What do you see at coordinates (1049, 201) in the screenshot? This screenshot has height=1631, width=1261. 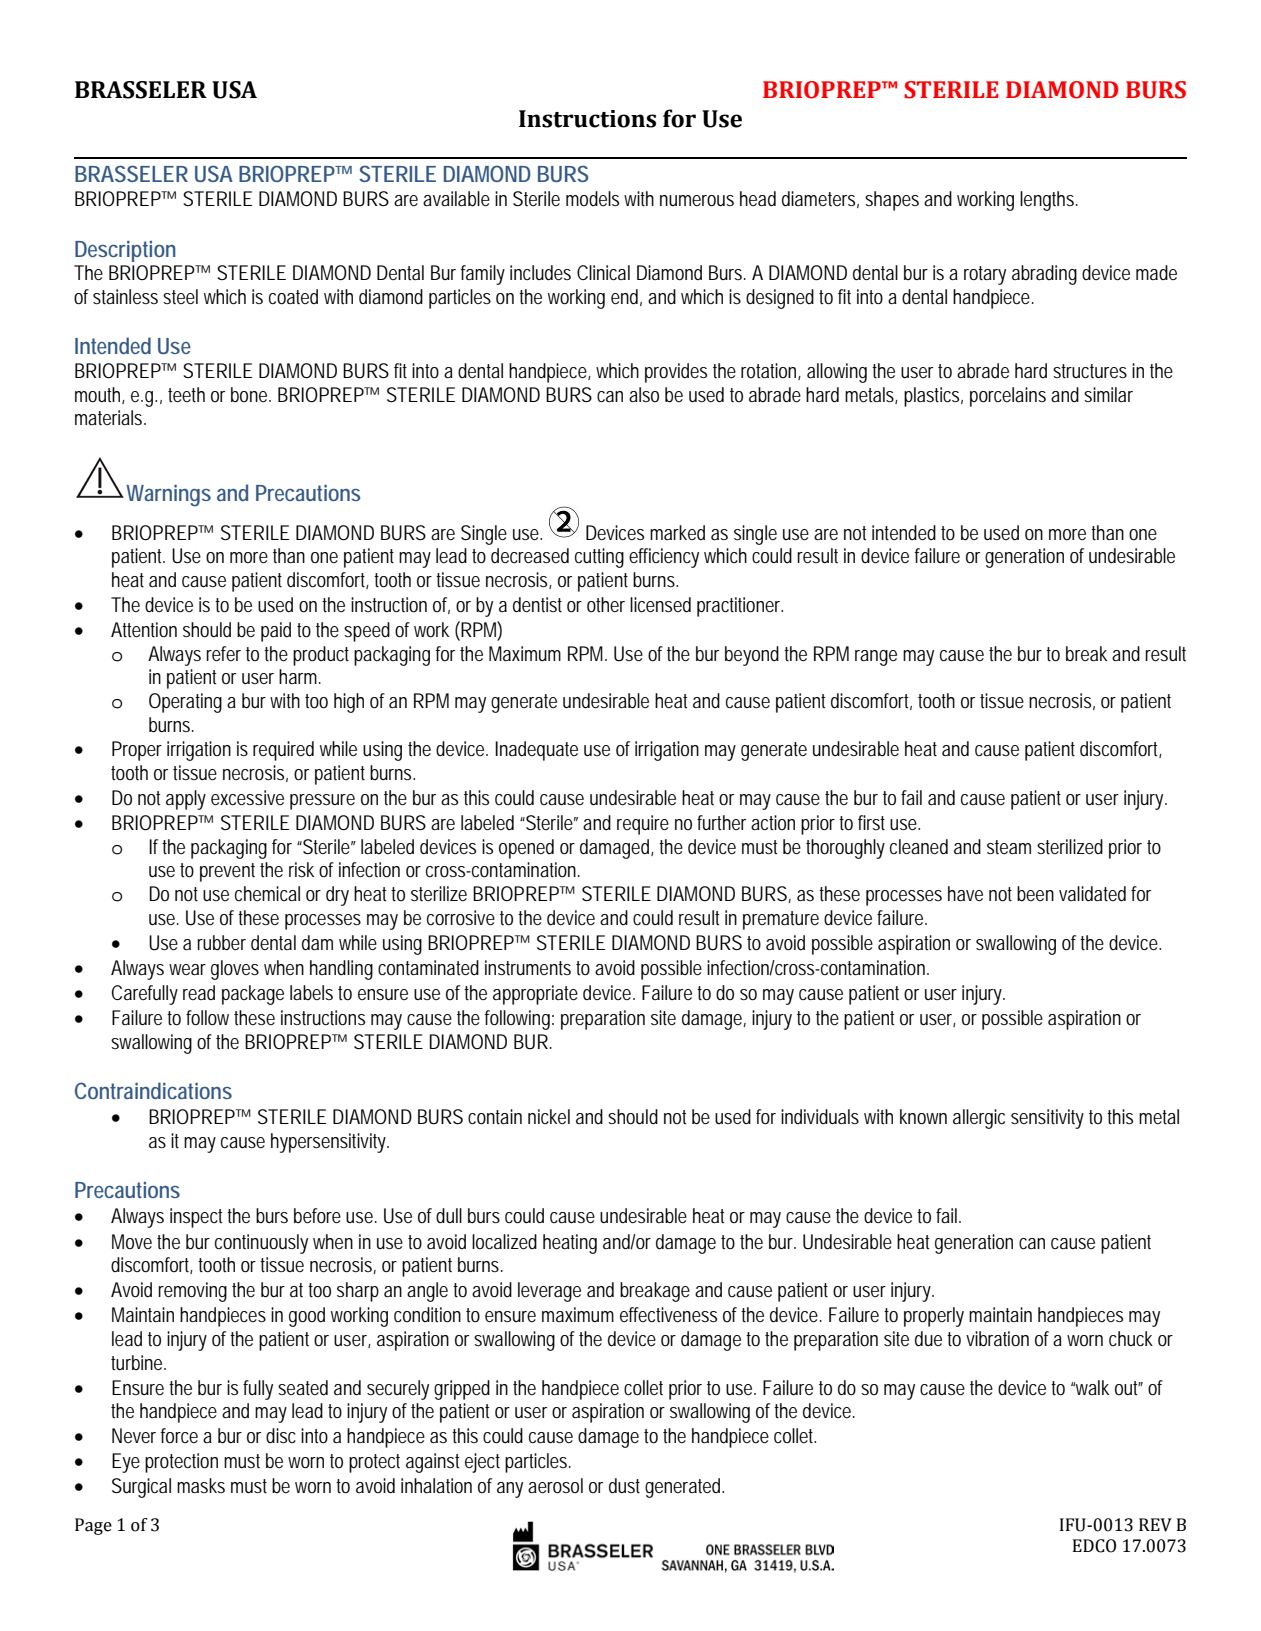 I see `lengths` at bounding box center [1049, 201].
